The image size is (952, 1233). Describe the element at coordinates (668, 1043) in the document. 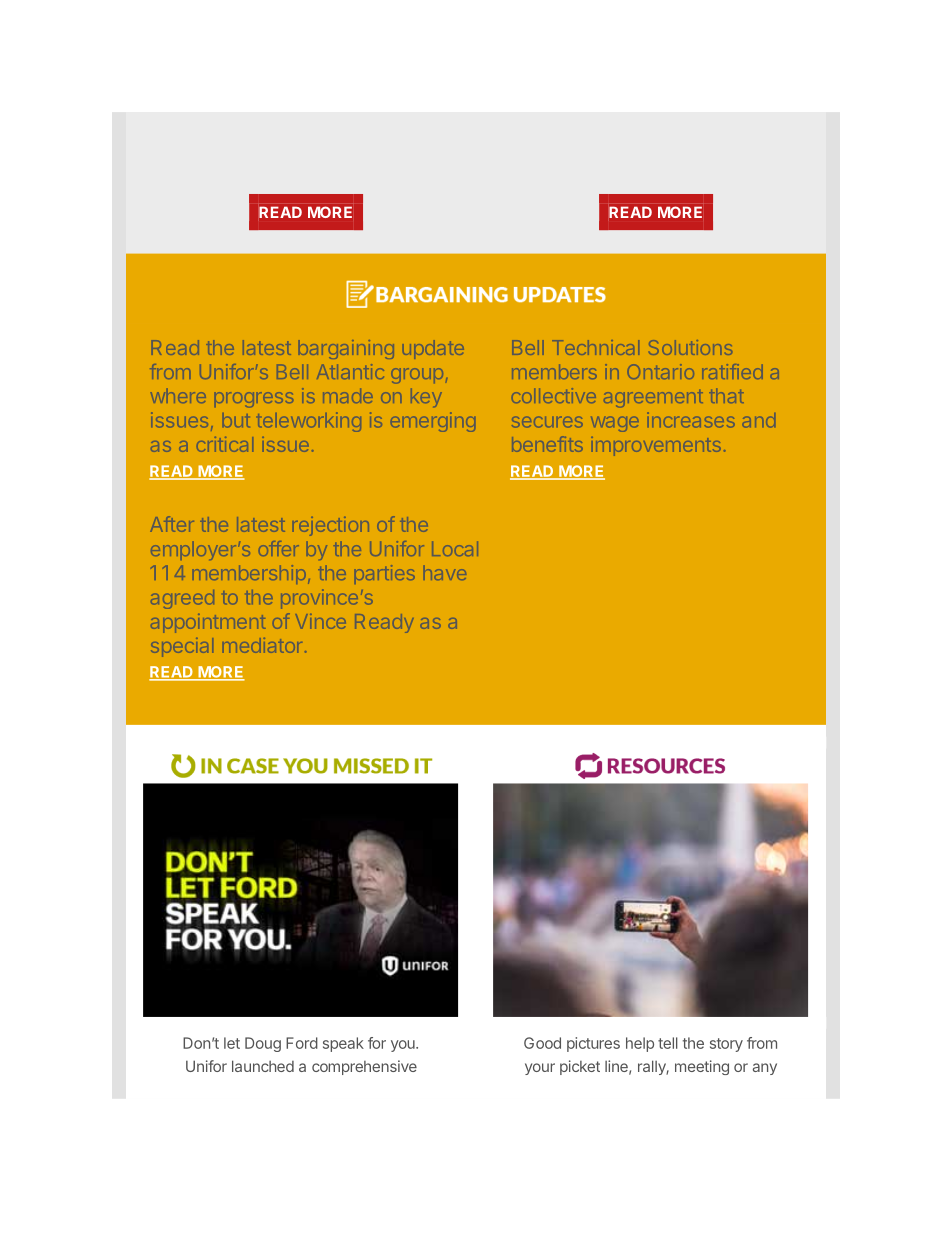

I see `tell` at that location.
